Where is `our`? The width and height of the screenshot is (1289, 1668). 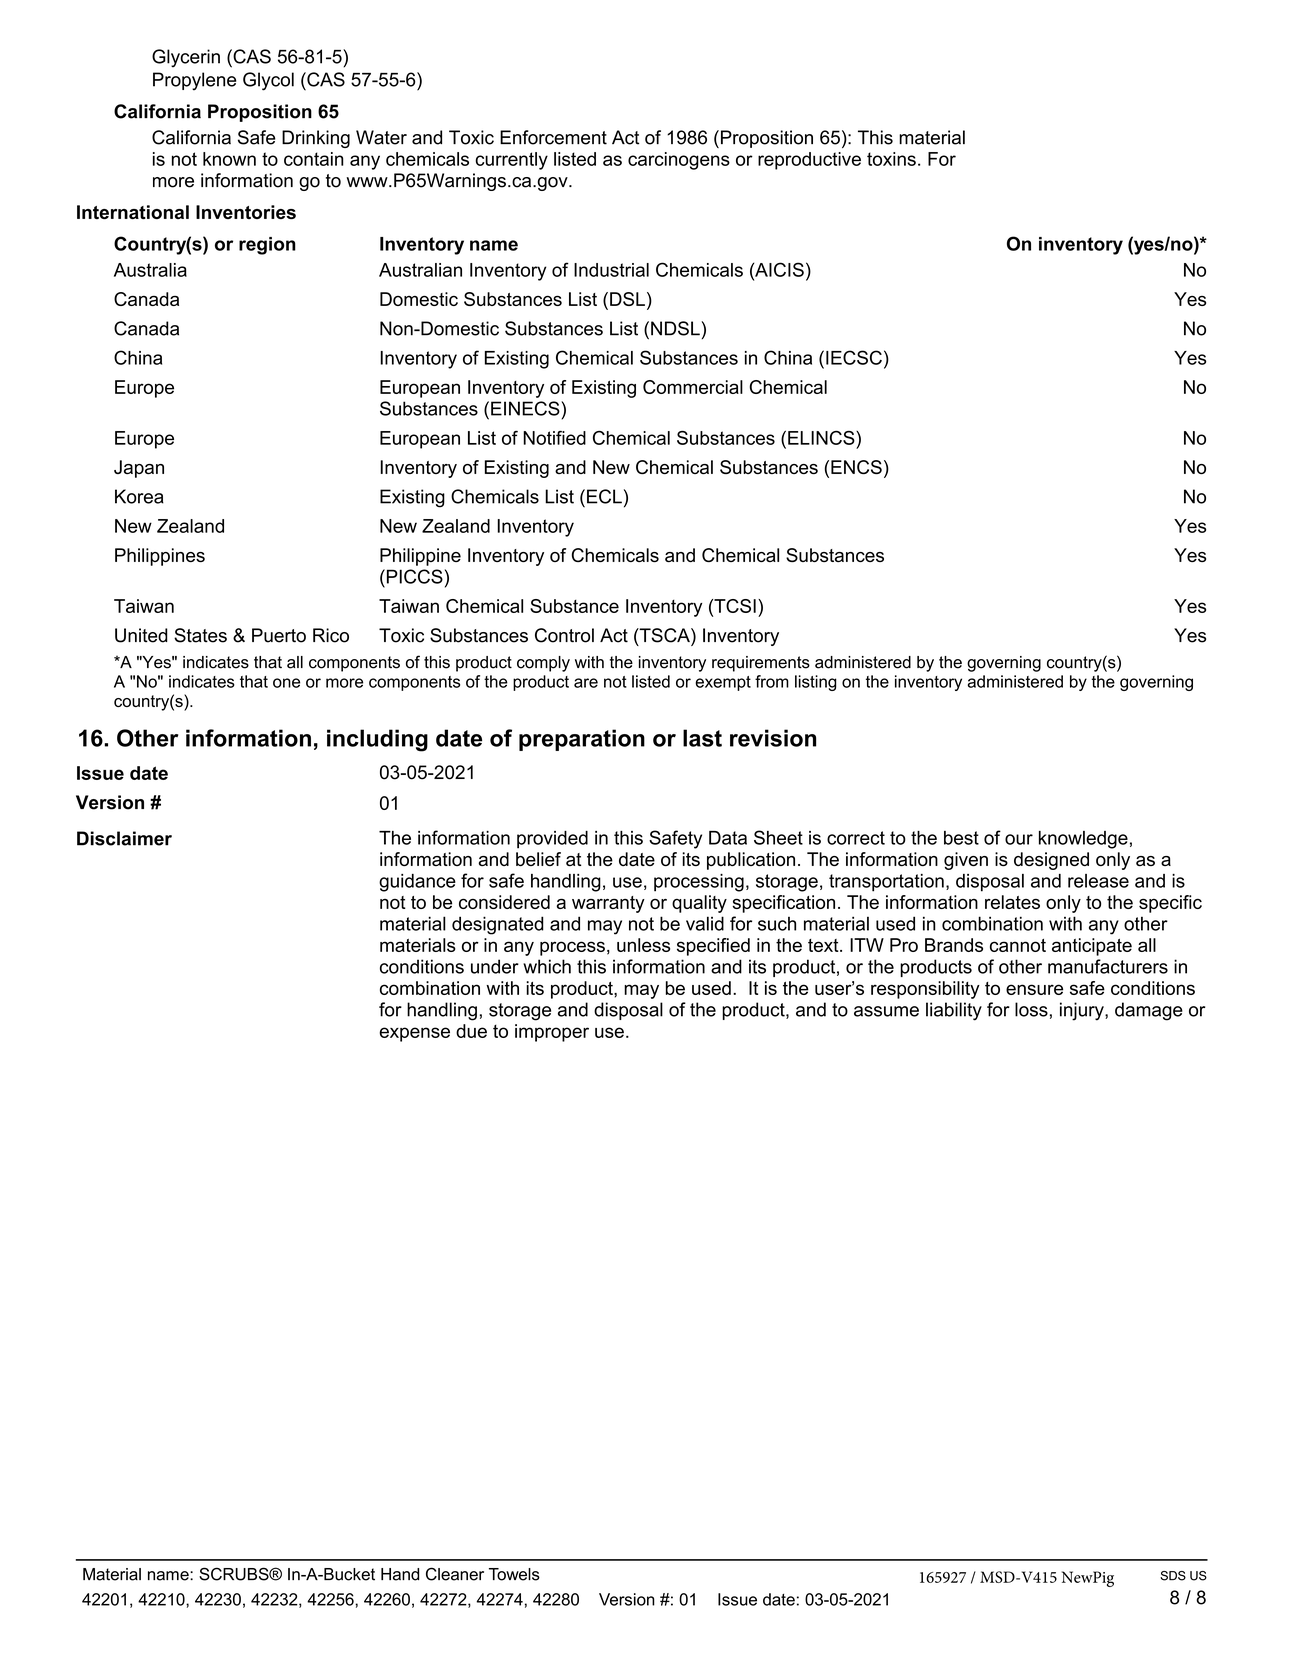
our is located at coordinates (1019, 839).
